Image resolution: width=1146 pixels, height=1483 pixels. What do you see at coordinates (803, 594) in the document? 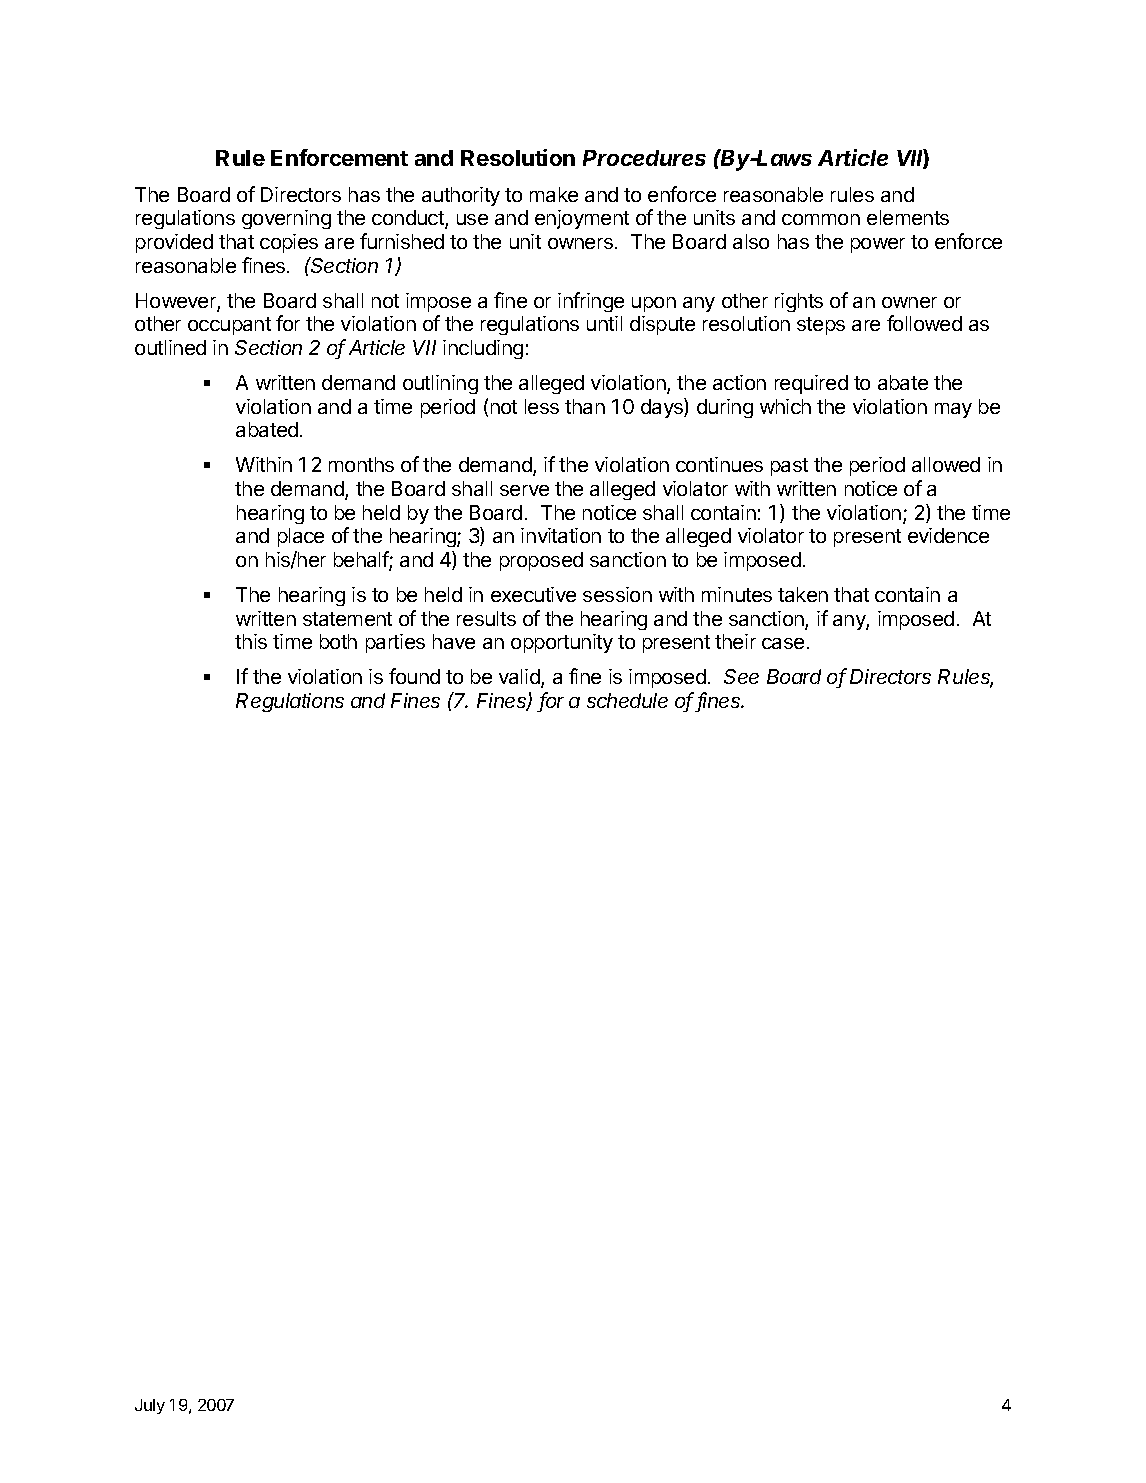
I see `taken` at bounding box center [803, 594].
